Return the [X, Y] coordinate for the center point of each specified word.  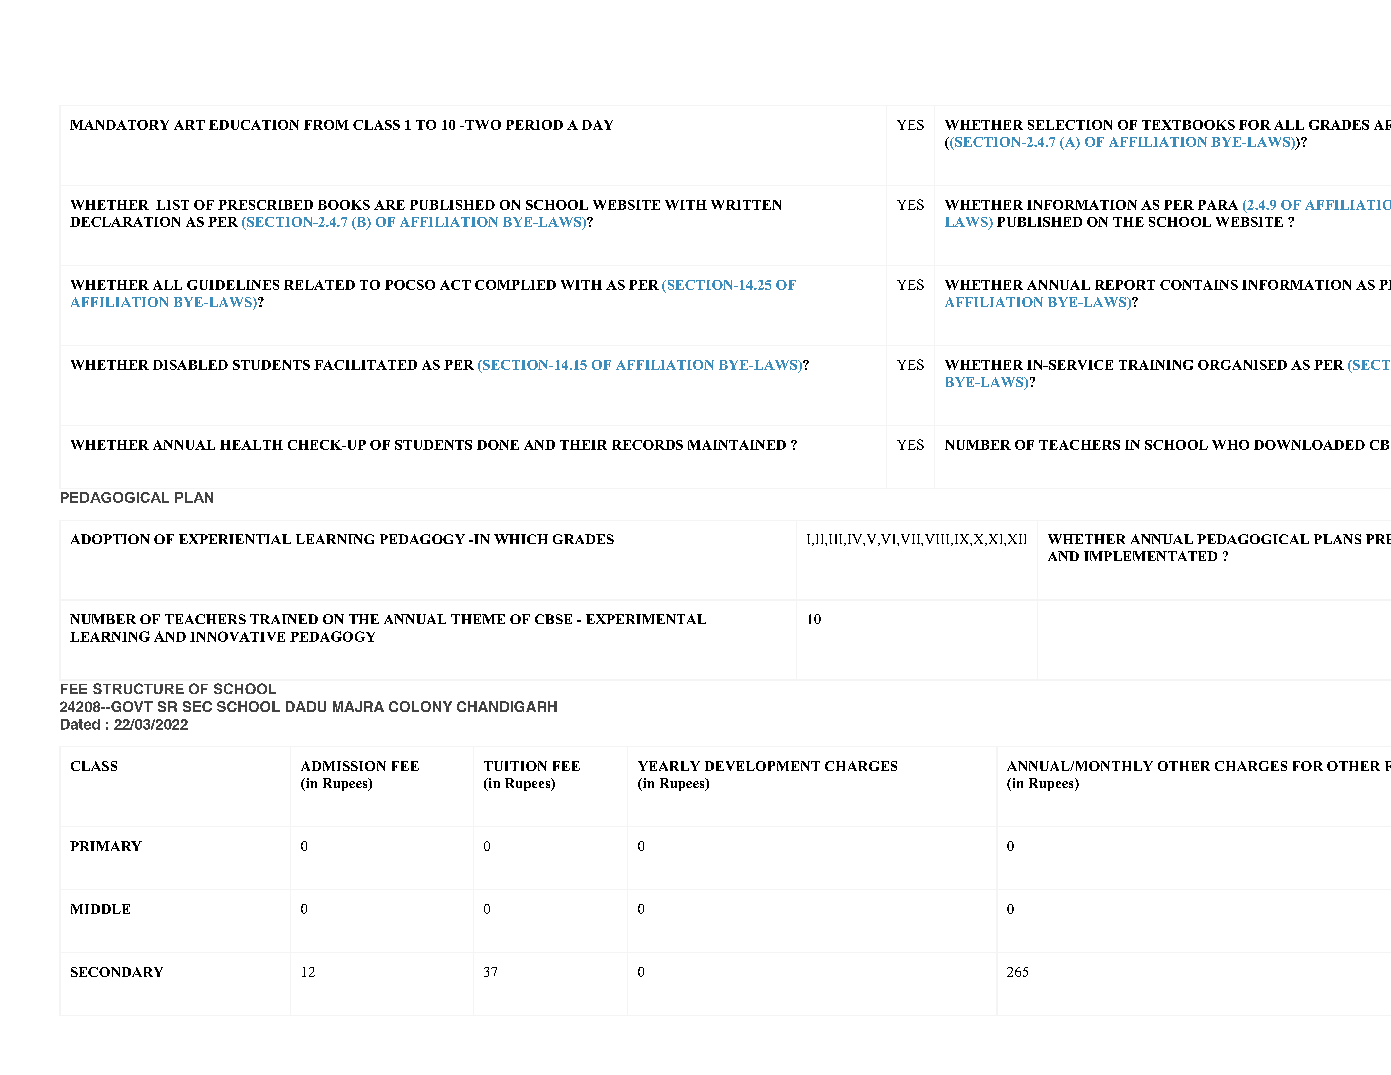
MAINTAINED [737, 445]
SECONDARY [117, 972]
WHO [1230, 445]
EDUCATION [254, 125]
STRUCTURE [138, 688]
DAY [597, 125]
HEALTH [251, 445]
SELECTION [1070, 125]
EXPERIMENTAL [646, 619]
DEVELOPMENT [762, 766]
